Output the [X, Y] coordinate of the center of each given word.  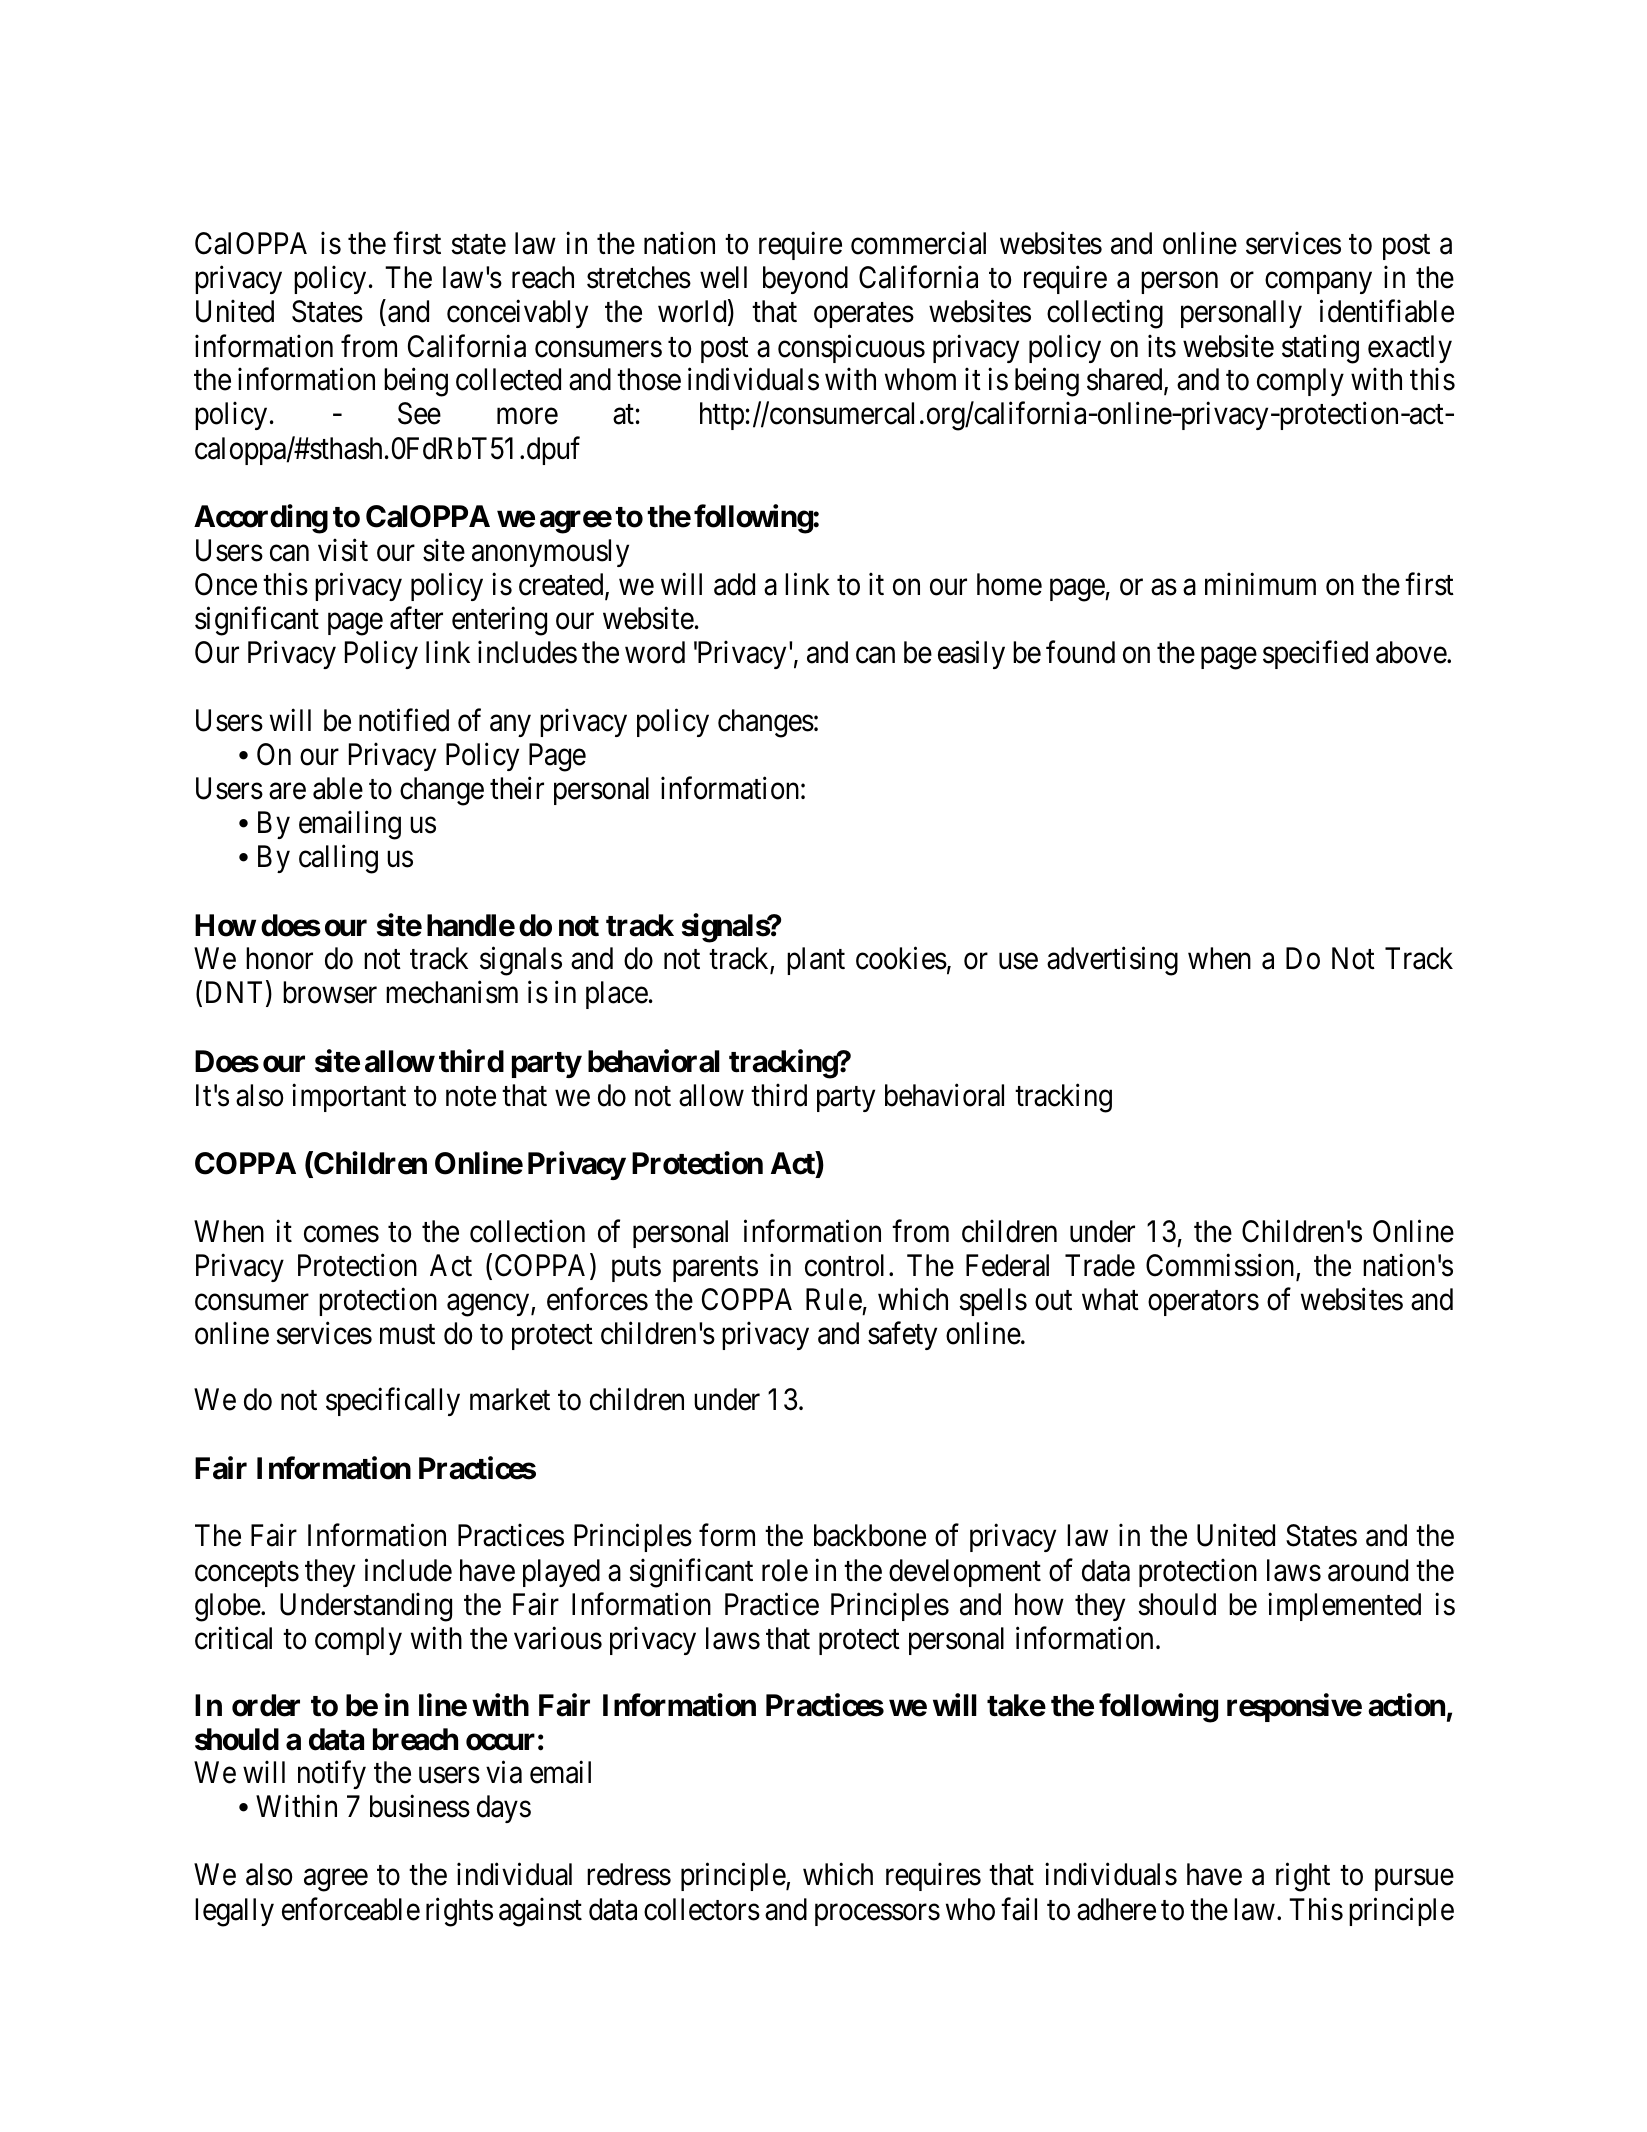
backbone [870, 1535]
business [420, 1806]
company [1318, 283]
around [1368, 1570]
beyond [805, 280]
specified [1315, 654]
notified [404, 720]
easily [971, 654]
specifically [393, 1402]
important [349, 1097]
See [419, 413]
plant [816, 961]
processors [877, 1915]
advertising [1112, 961]
